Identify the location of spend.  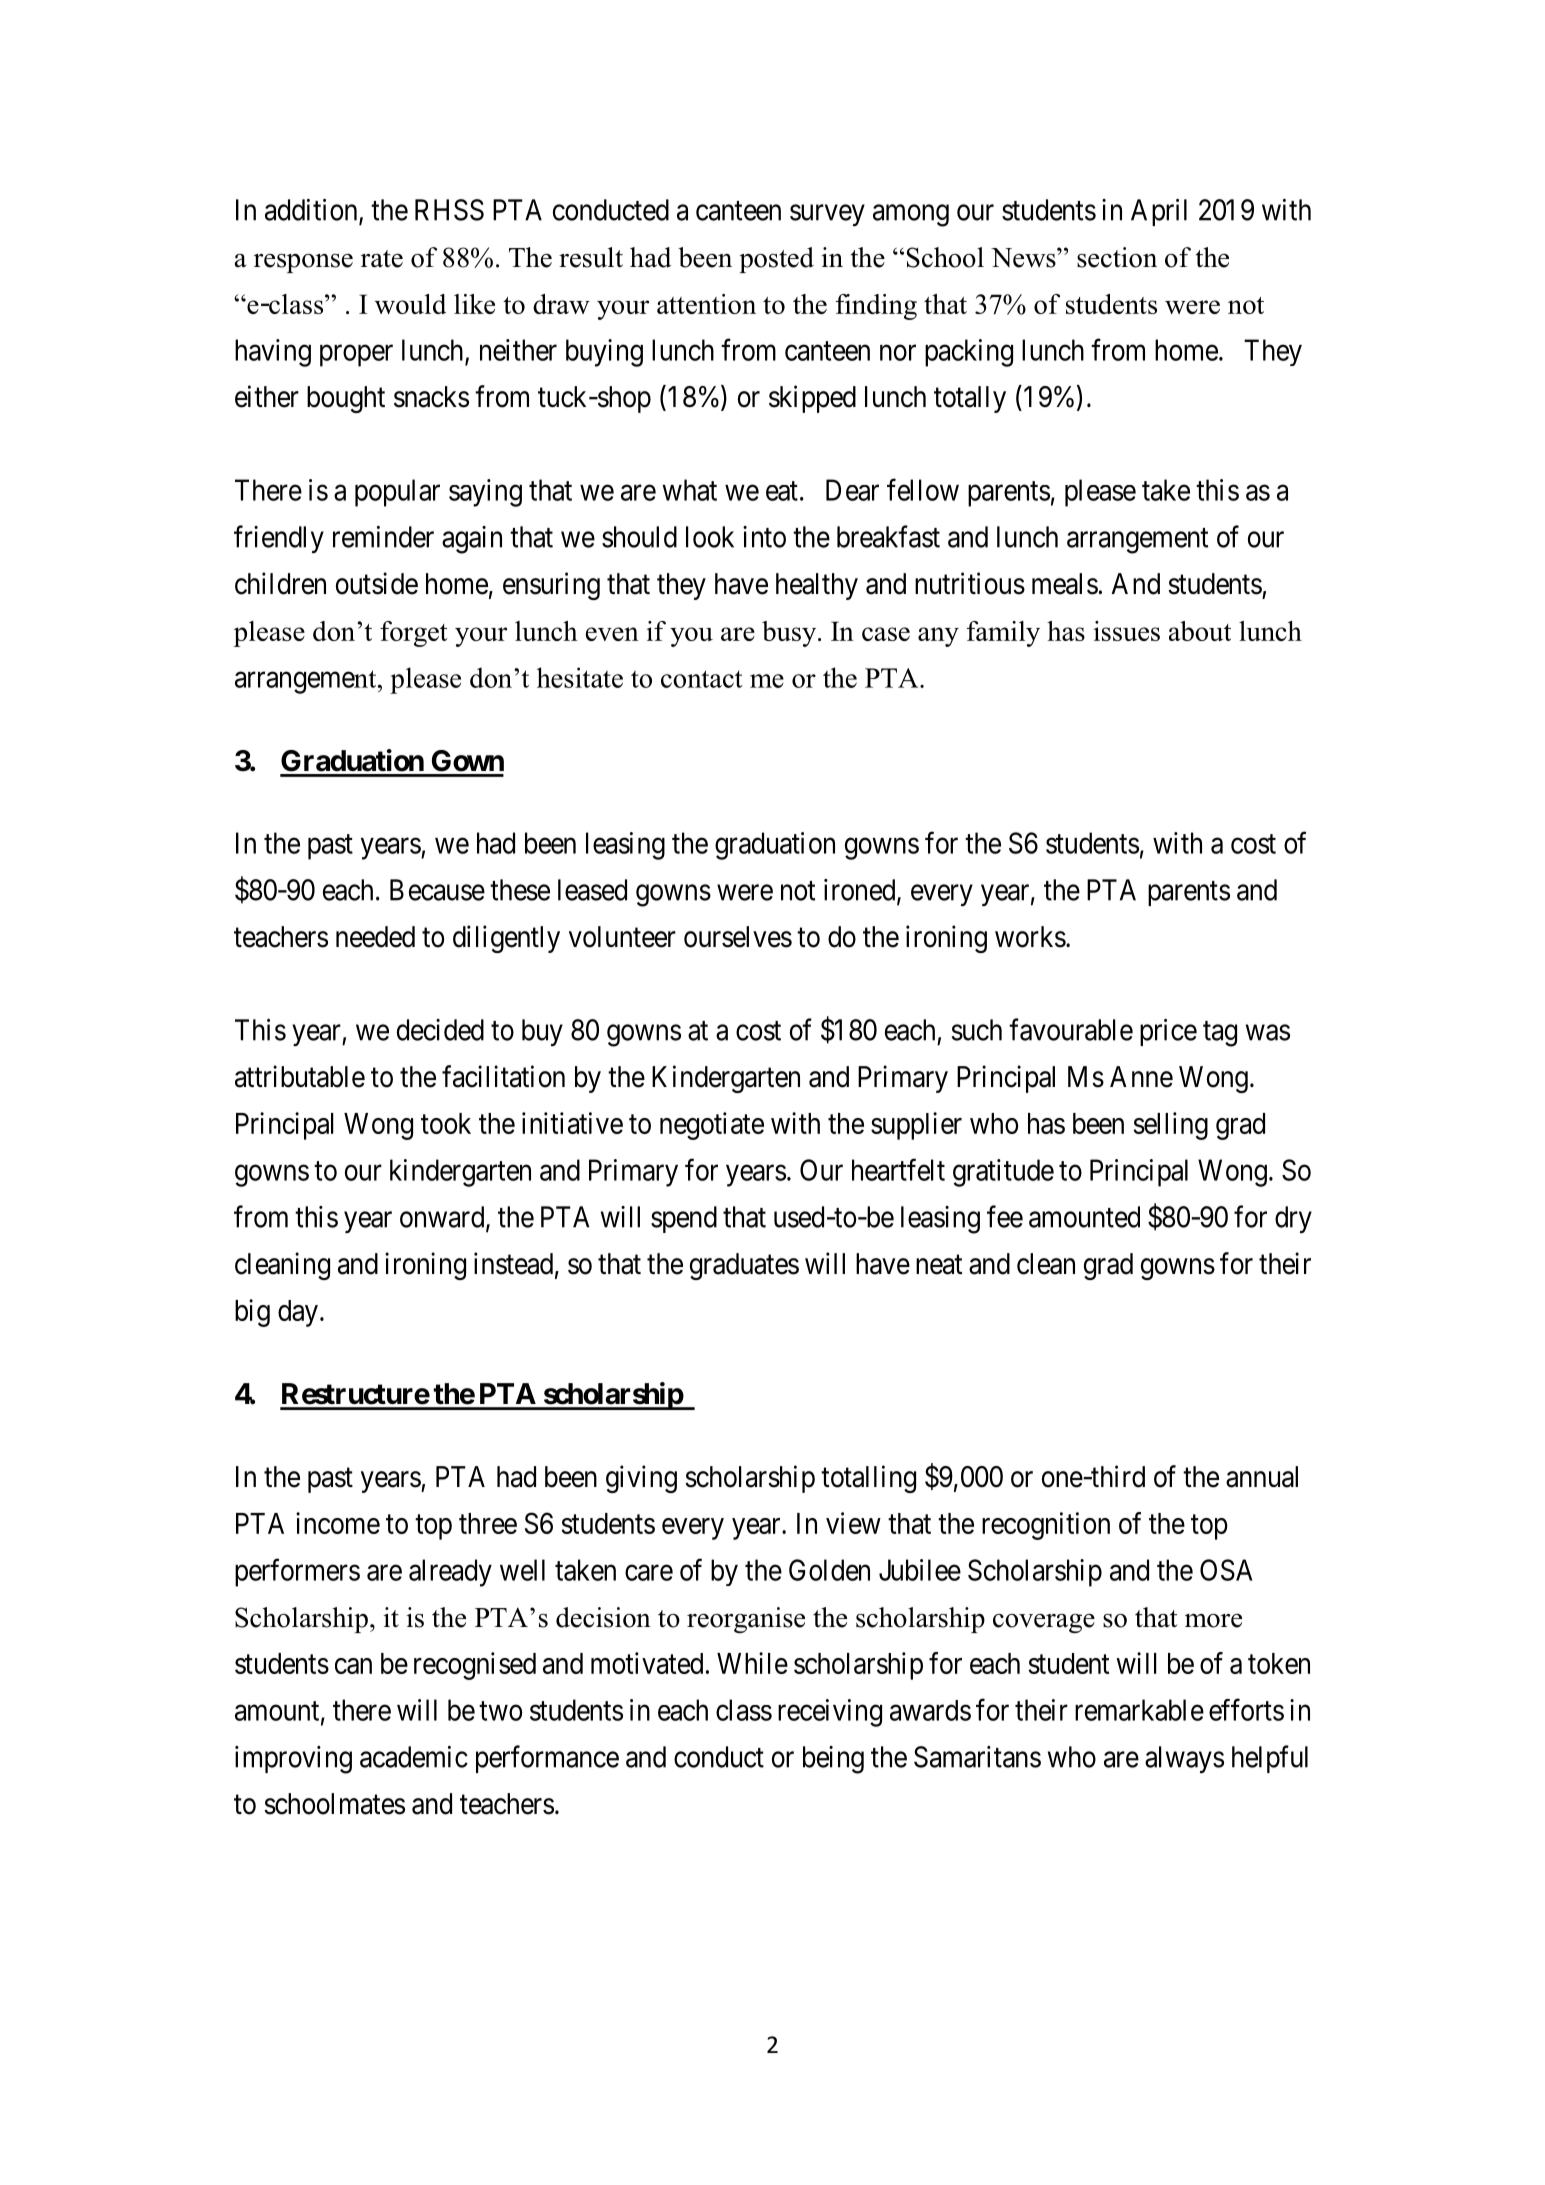
(684, 1219).
